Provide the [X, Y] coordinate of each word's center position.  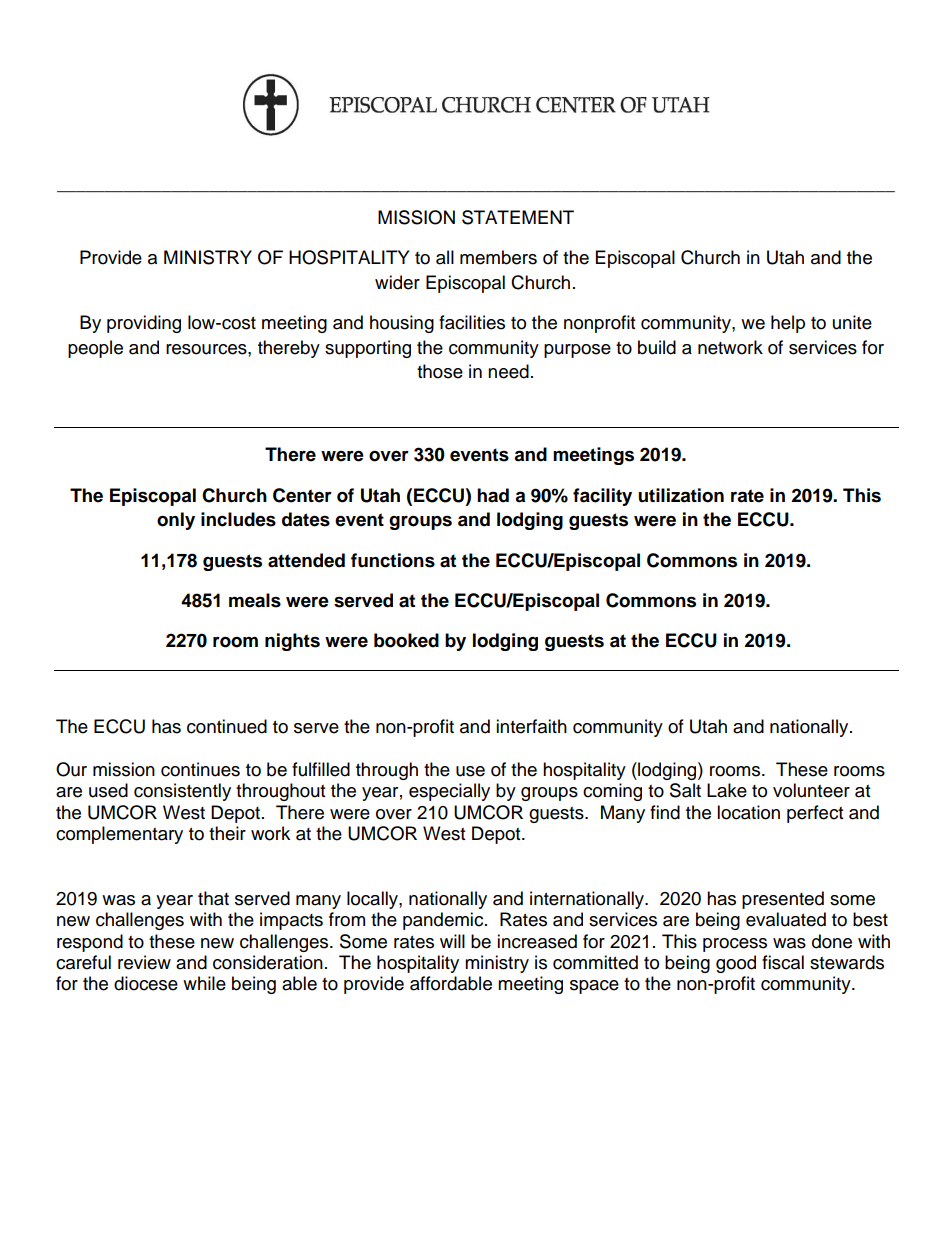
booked [406, 640]
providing [144, 324]
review [144, 962]
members [498, 257]
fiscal [783, 962]
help [788, 324]
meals [255, 600]
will [452, 941]
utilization [681, 495]
